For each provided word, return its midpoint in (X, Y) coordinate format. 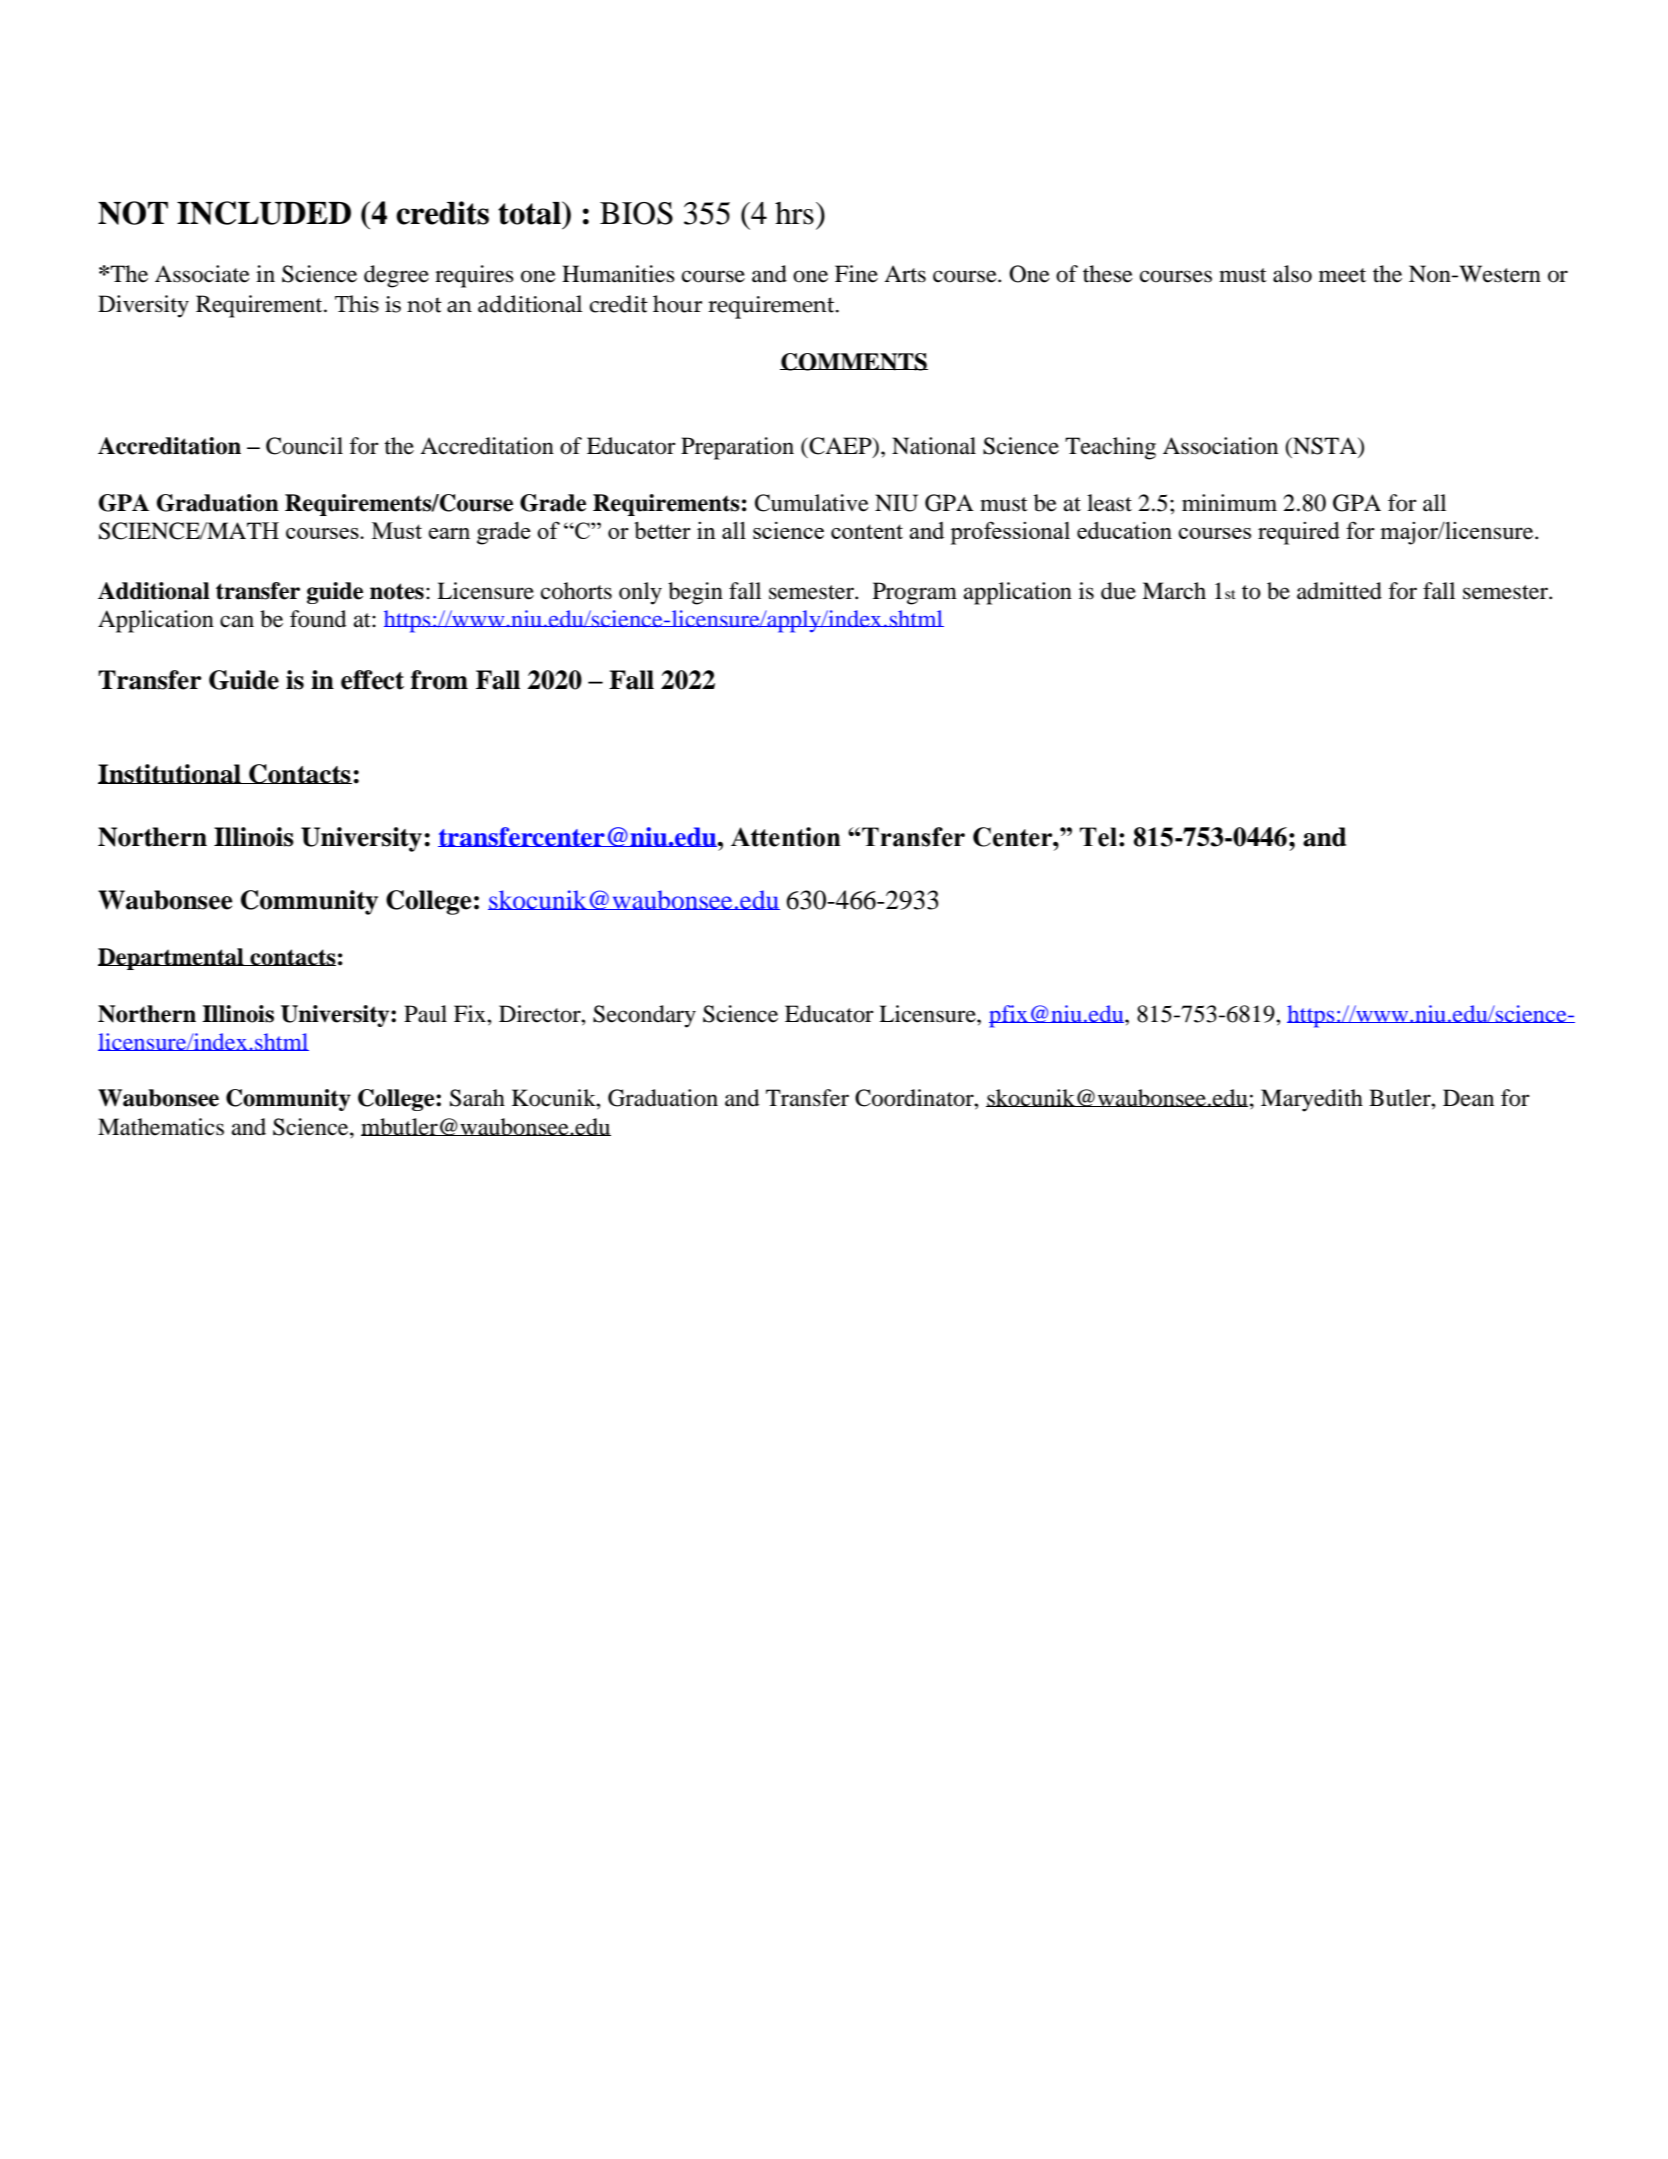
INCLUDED (264, 213)
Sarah (477, 1098)
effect (372, 680)
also (1292, 274)
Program (915, 593)
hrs (794, 213)
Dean (1468, 1098)
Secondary (644, 1016)
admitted (1339, 591)
